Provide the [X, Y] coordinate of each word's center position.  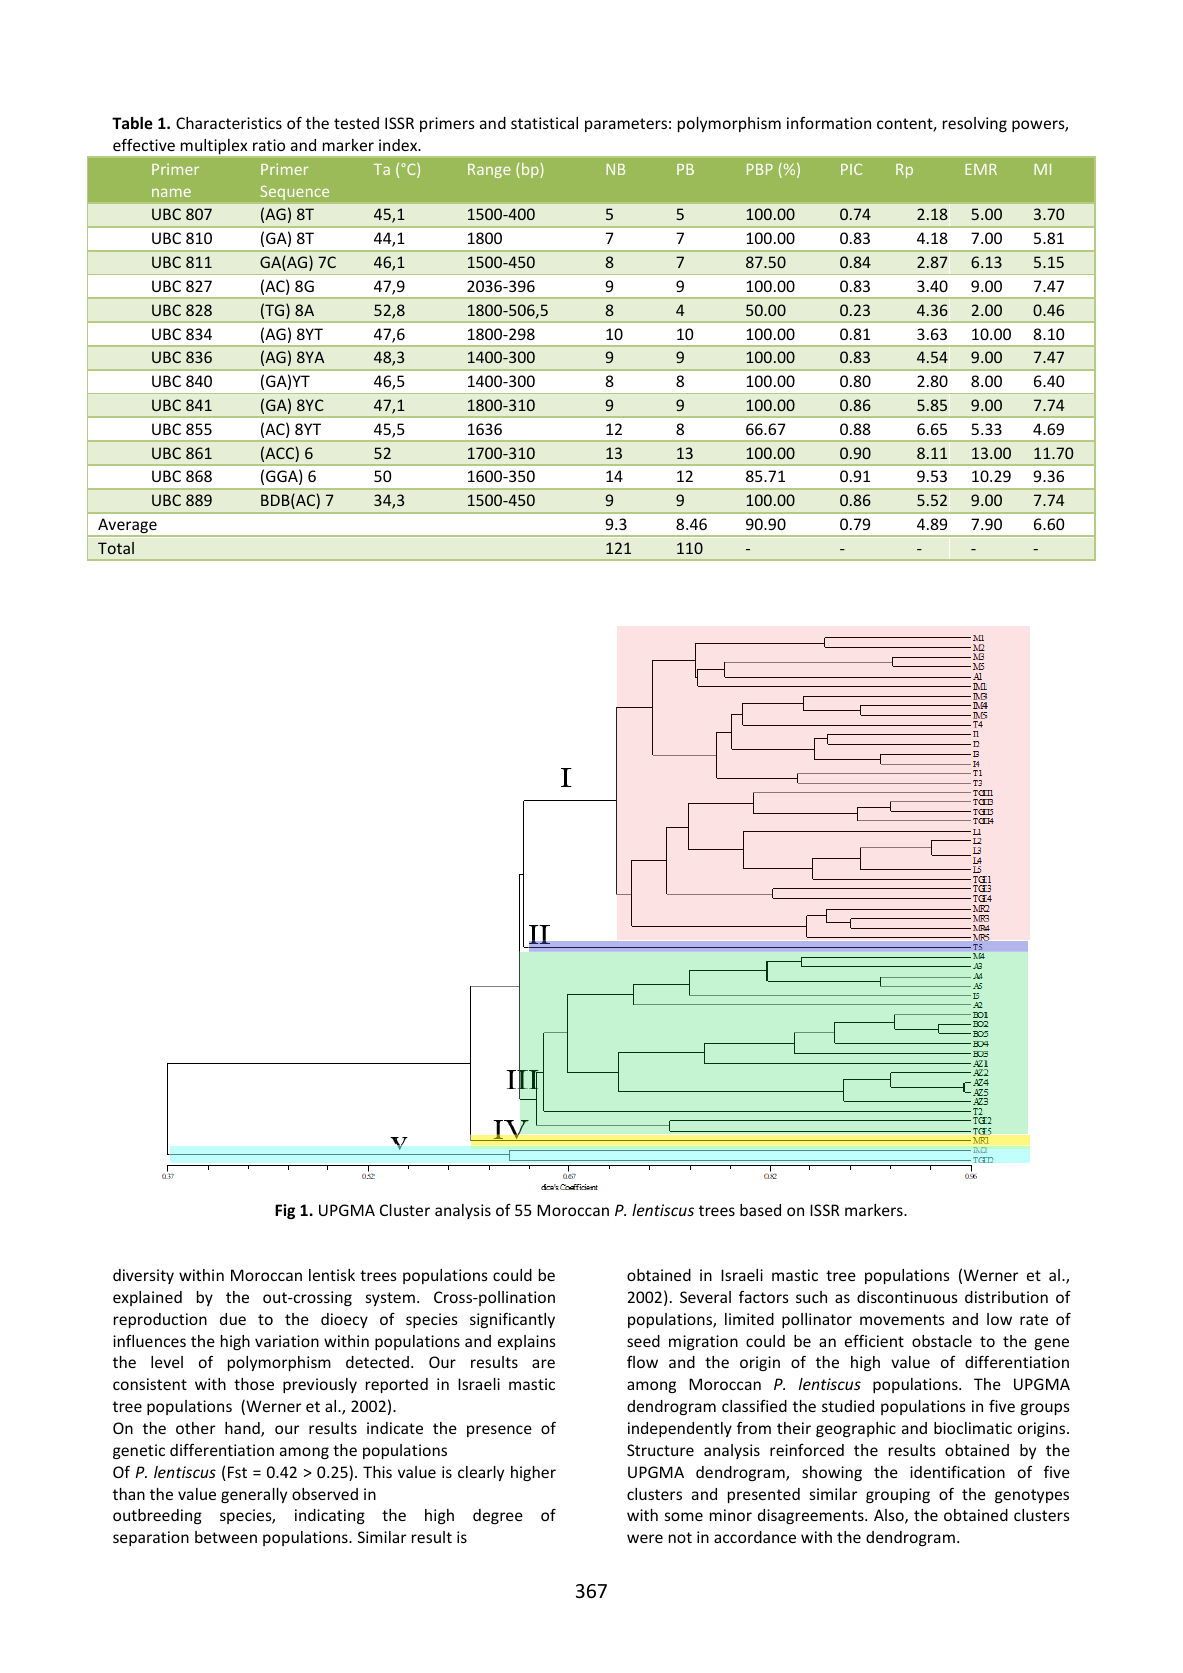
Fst [237, 1472]
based [760, 1210]
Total [116, 548]
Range [489, 171]
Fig [285, 1211]
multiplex [214, 146]
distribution [1006, 1297]
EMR [981, 169]
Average [127, 527]
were [645, 1538]
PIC [851, 169]
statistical [544, 123]
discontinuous [907, 1297]
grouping [898, 1495]
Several [705, 1297]
